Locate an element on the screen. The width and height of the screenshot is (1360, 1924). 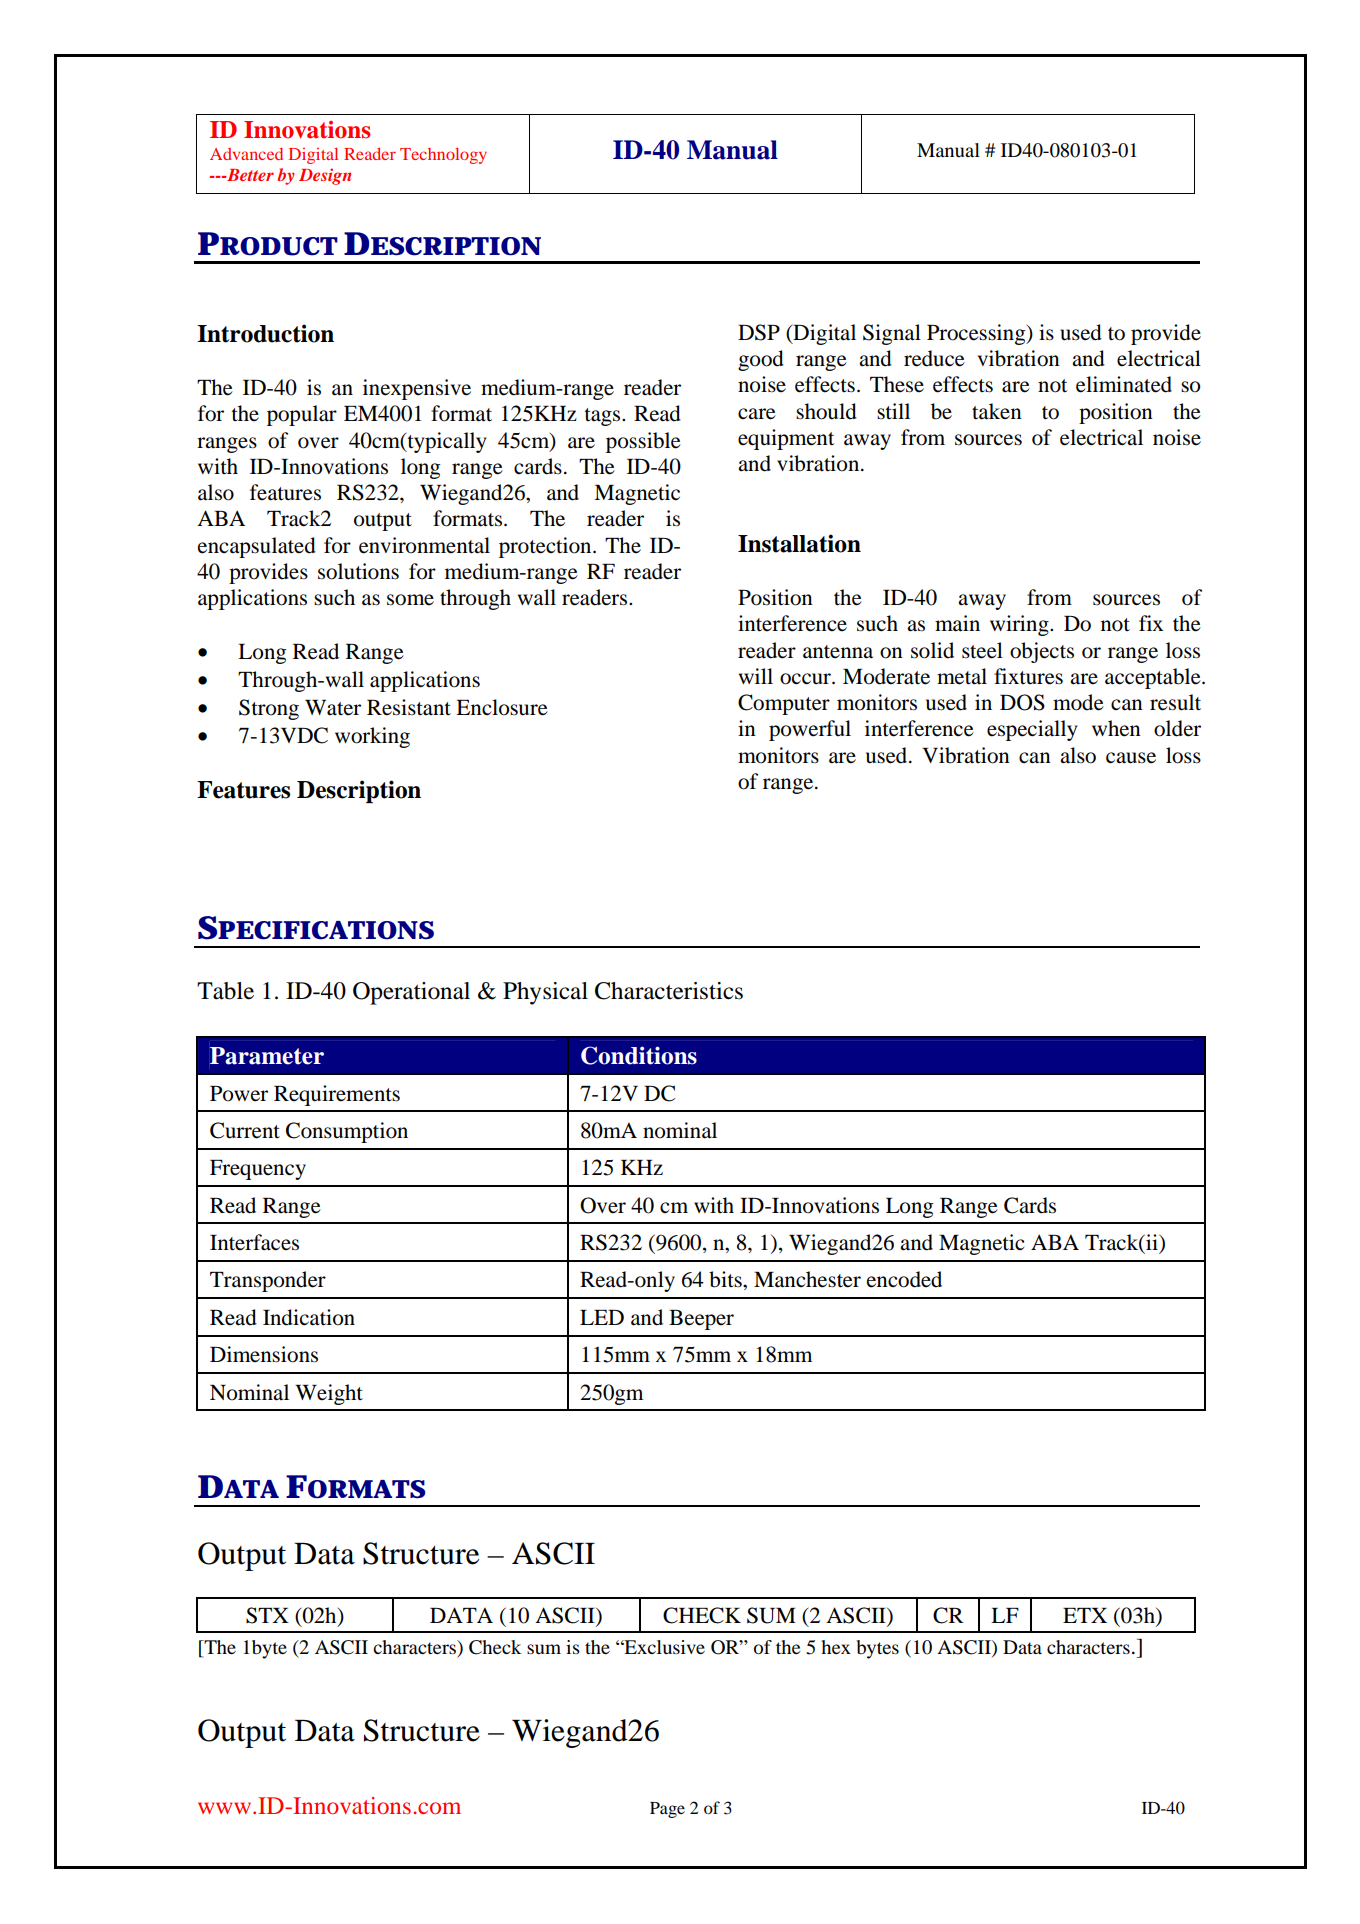
Operational is located at coordinates (411, 993).
